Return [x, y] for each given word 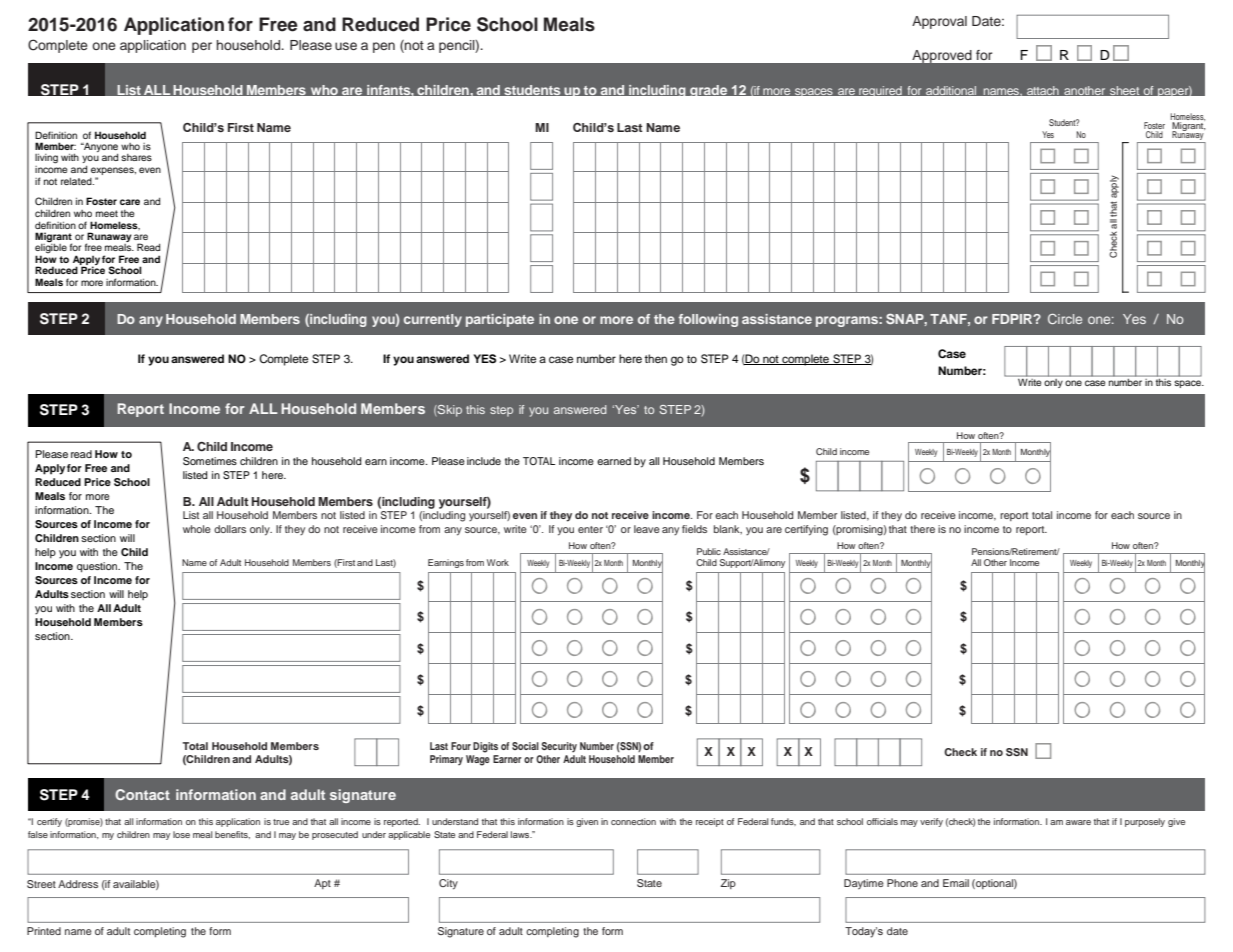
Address [78, 884]
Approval [939, 22]
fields [694, 529]
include [484, 461]
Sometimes [210, 461]
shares [136, 157]
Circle [1065, 319]
